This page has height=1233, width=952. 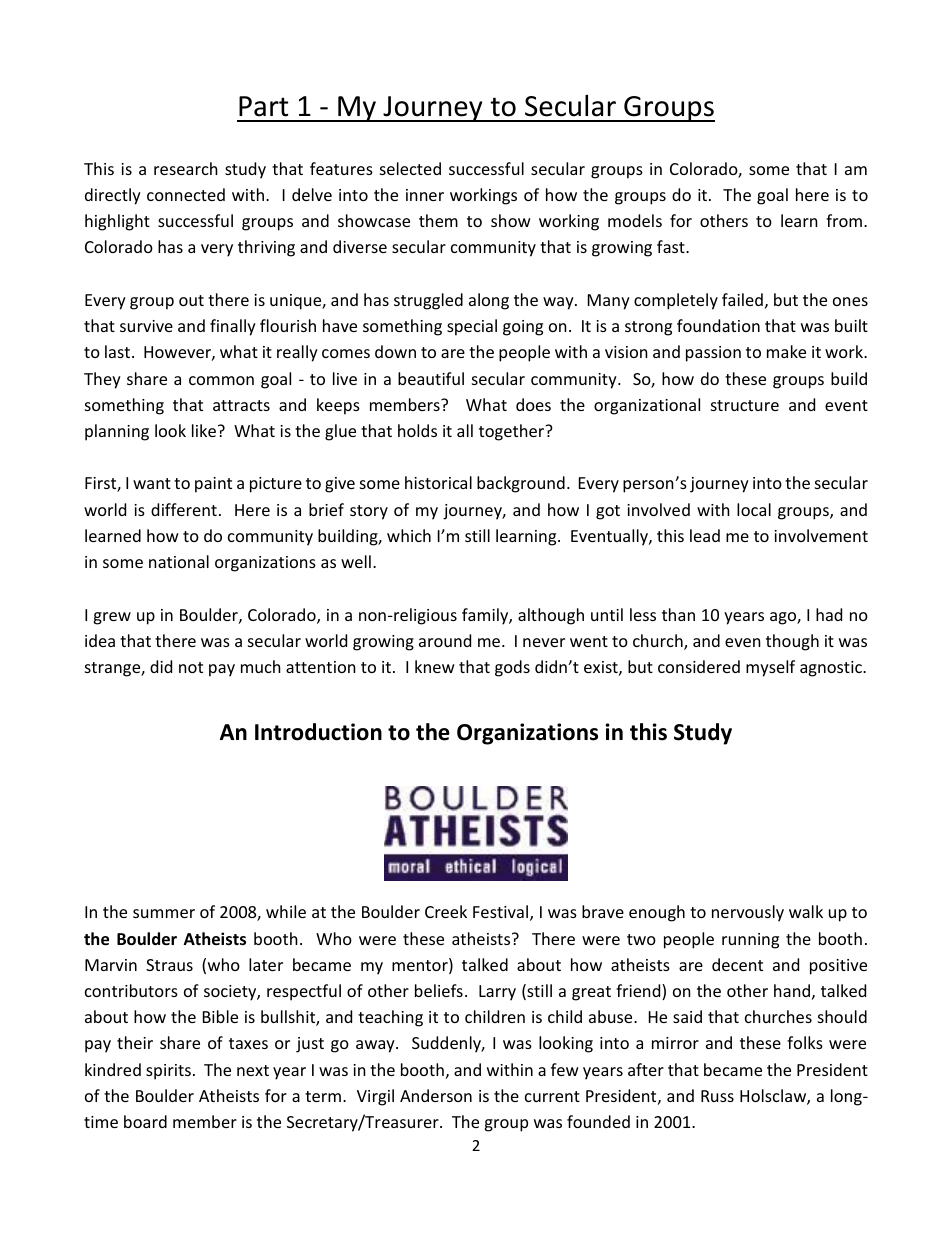 What do you see at coordinates (829, 614) in the page?
I see `had` at bounding box center [829, 614].
